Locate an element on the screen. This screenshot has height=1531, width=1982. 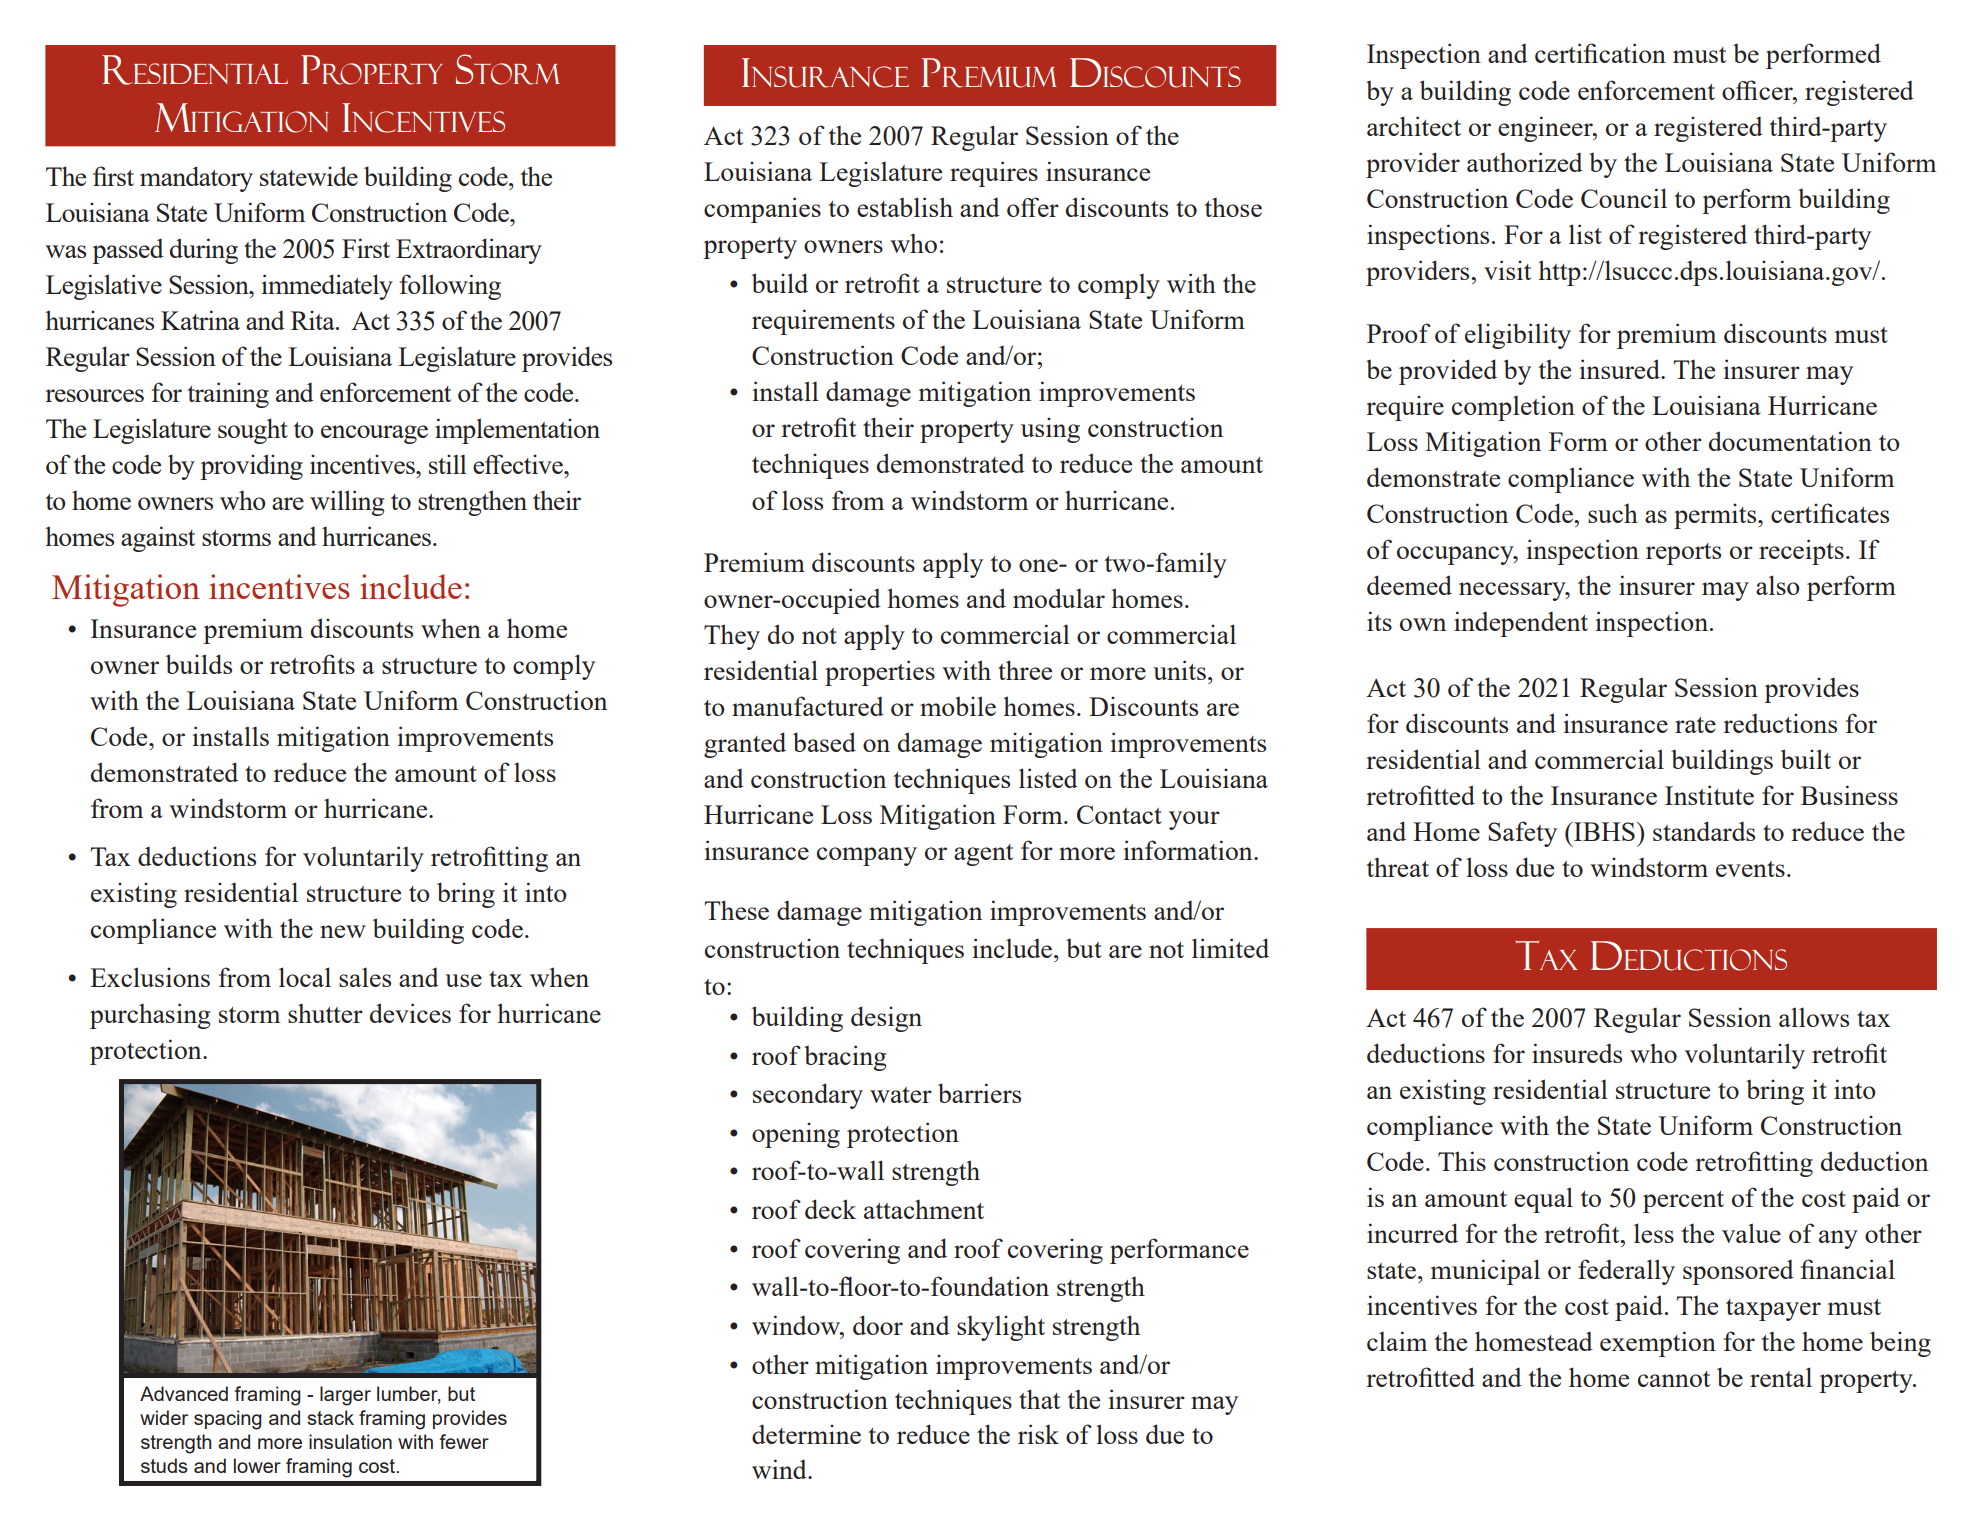
stack is located at coordinates (330, 1417).
